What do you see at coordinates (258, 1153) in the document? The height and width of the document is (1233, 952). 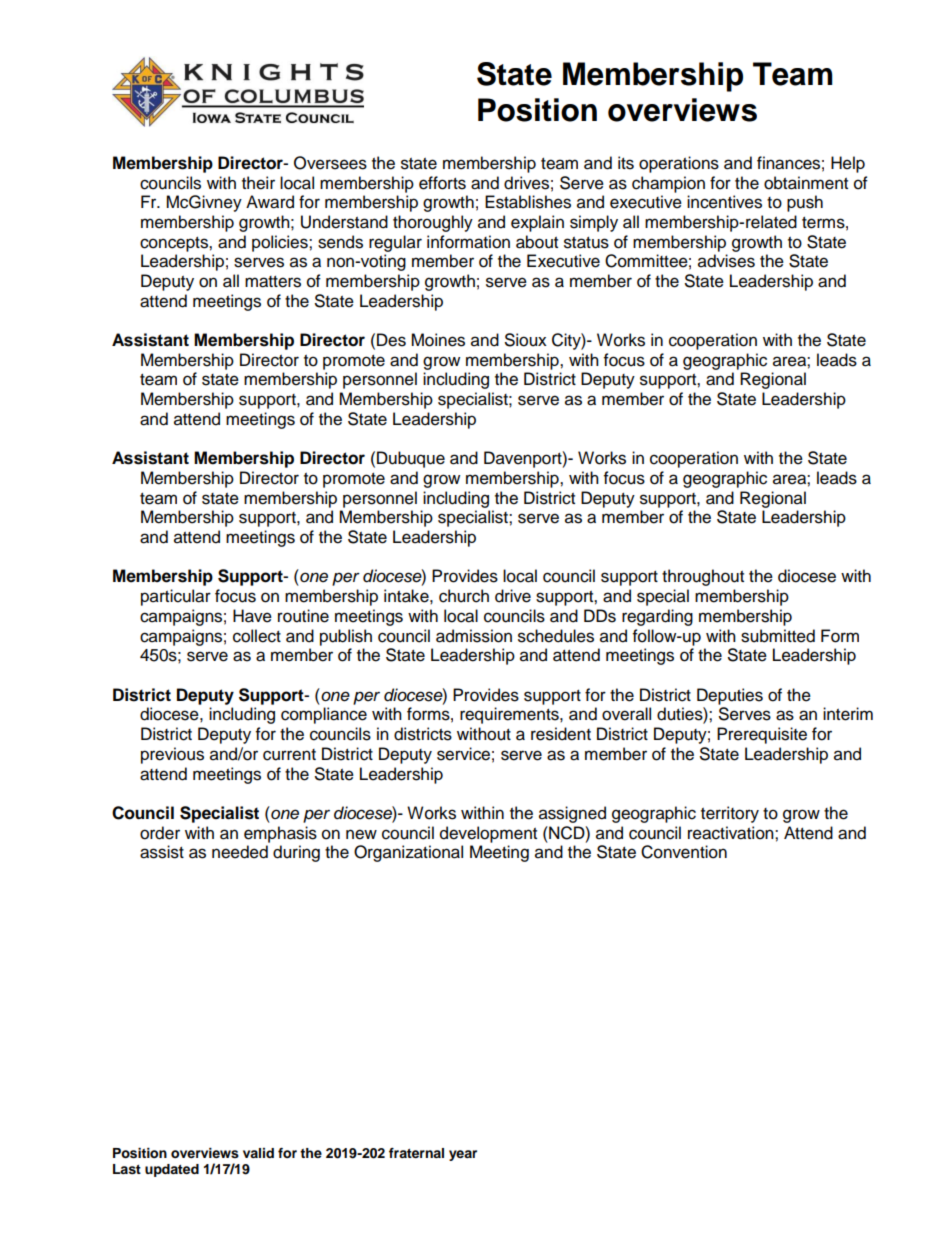 I see `valid` at bounding box center [258, 1153].
